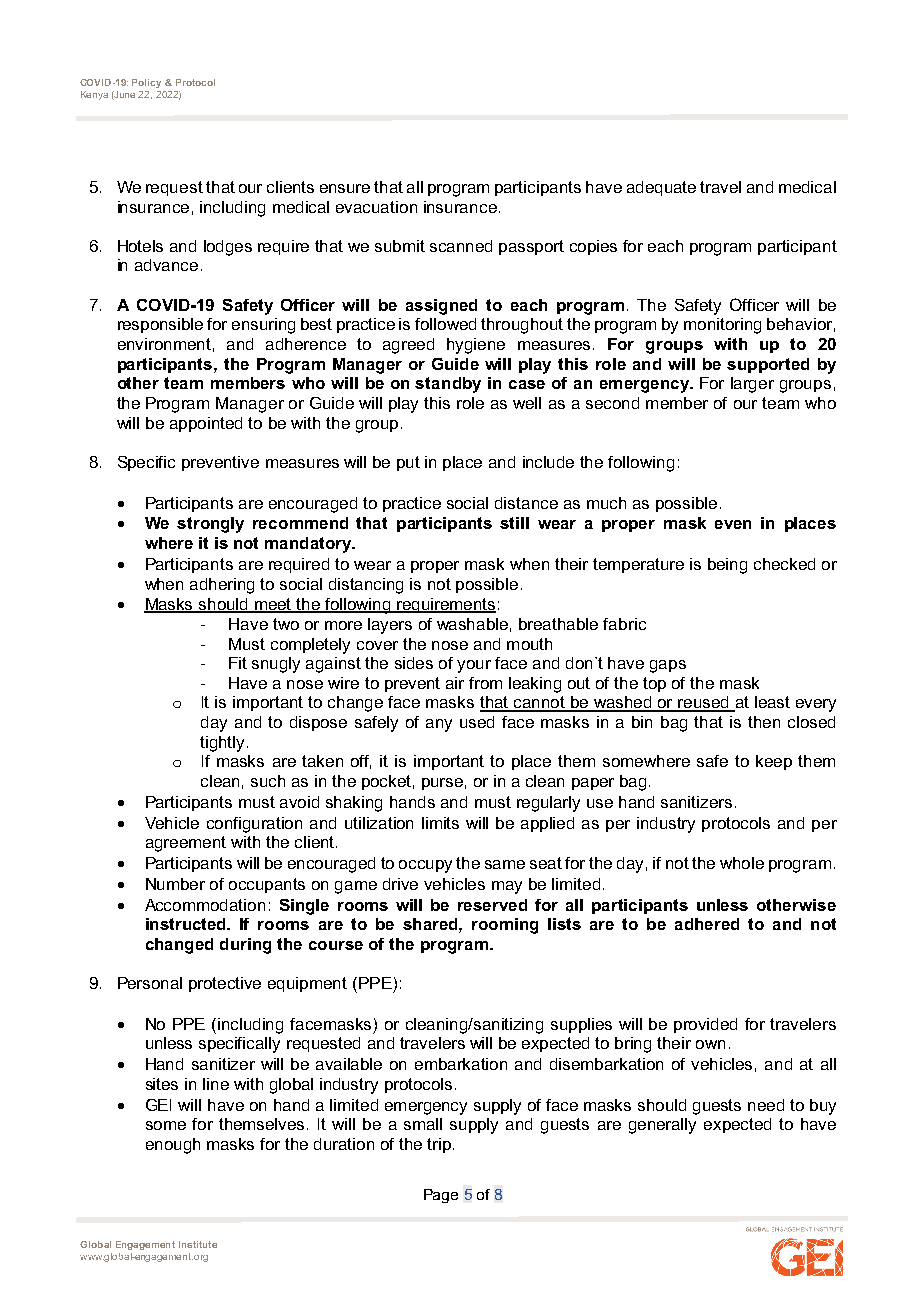  I want to click on Policy, so click(146, 83).
